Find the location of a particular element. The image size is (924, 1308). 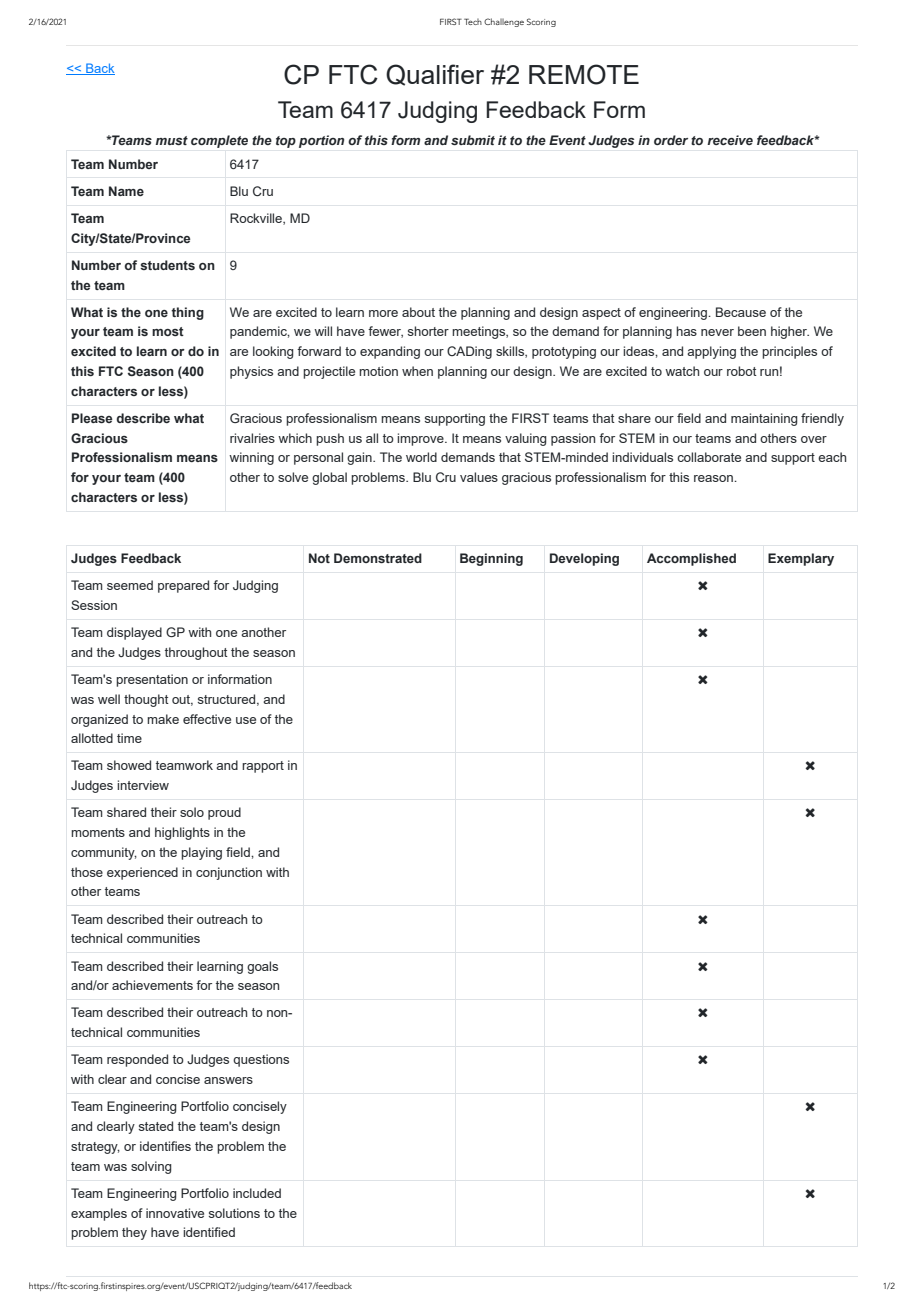

Beginning is located at coordinates (491, 559).
